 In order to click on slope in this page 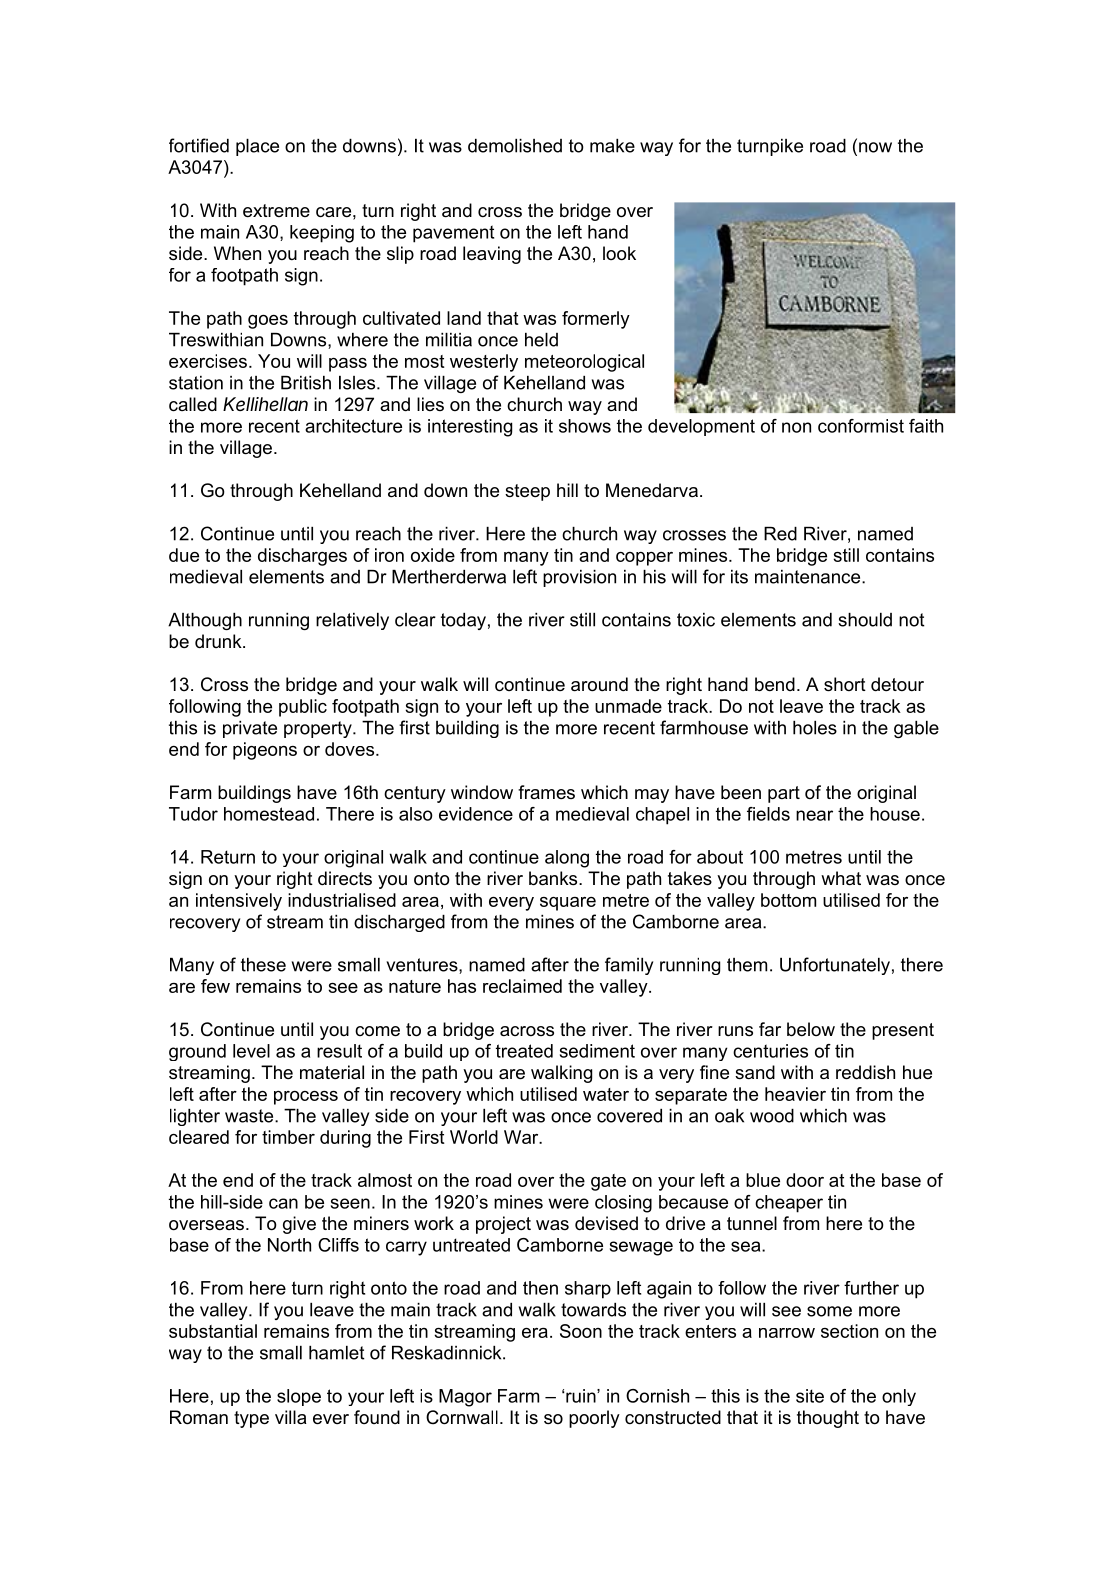, I will do `click(299, 1397)`.
